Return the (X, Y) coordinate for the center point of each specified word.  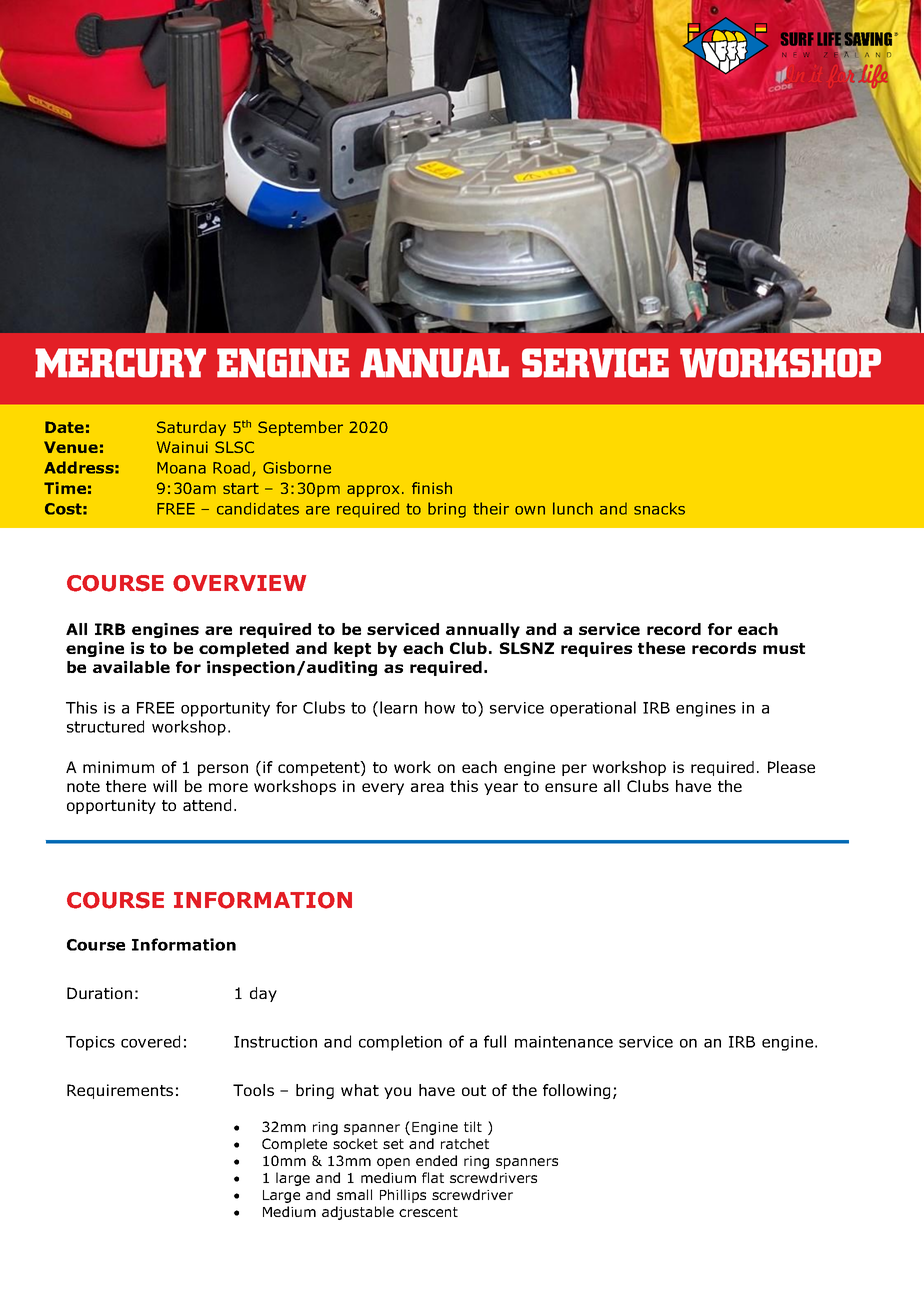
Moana (181, 468)
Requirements (120, 1091)
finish (432, 488)
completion (400, 1043)
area (427, 787)
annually (483, 630)
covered (150, 1041)
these (661, 648)
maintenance (564, 1042)
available (131, 667)
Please (791, 767)
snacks (659, 508)
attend (207, 805)
